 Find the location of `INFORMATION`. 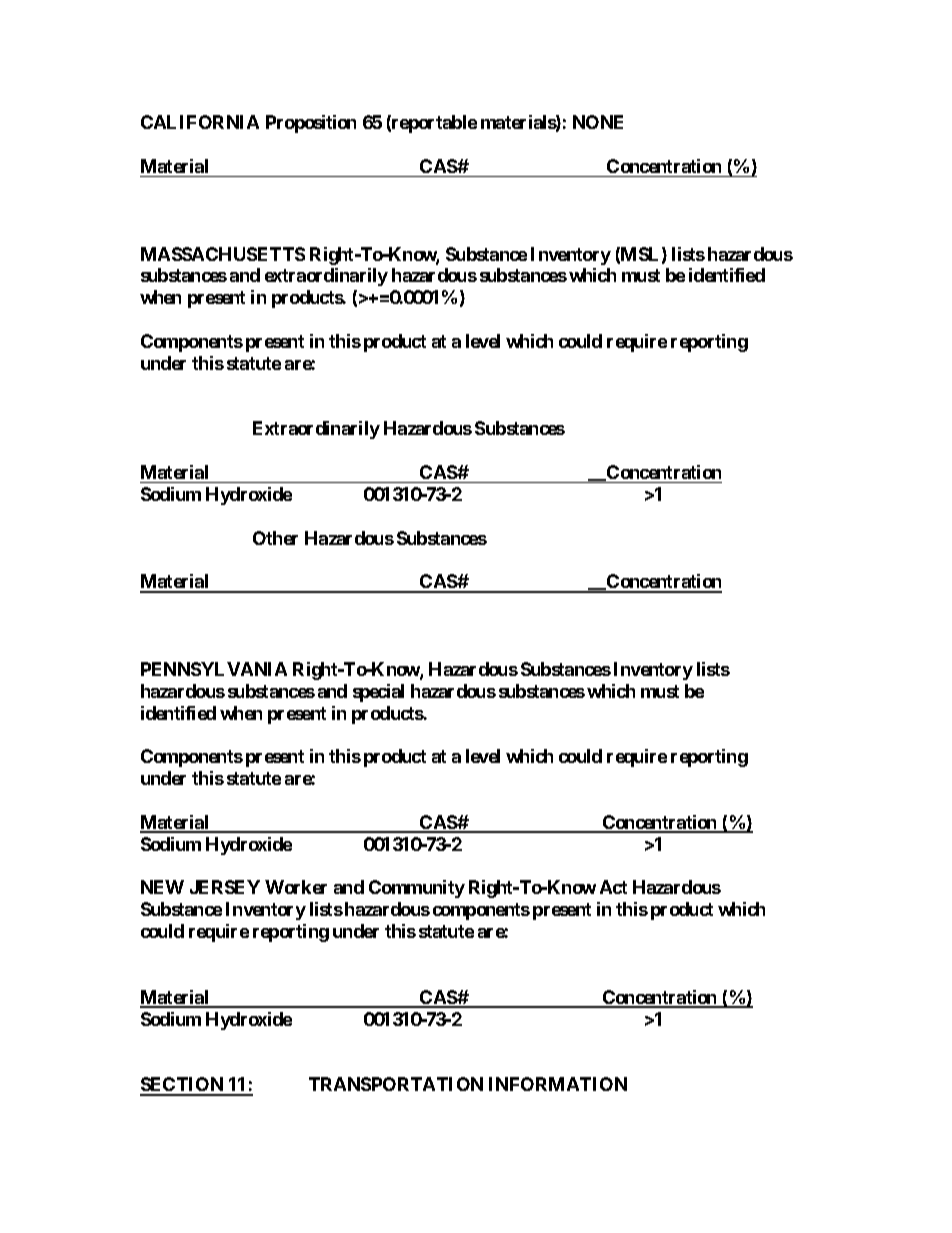

INFORMATION is located at coordinates (558, 1084).
